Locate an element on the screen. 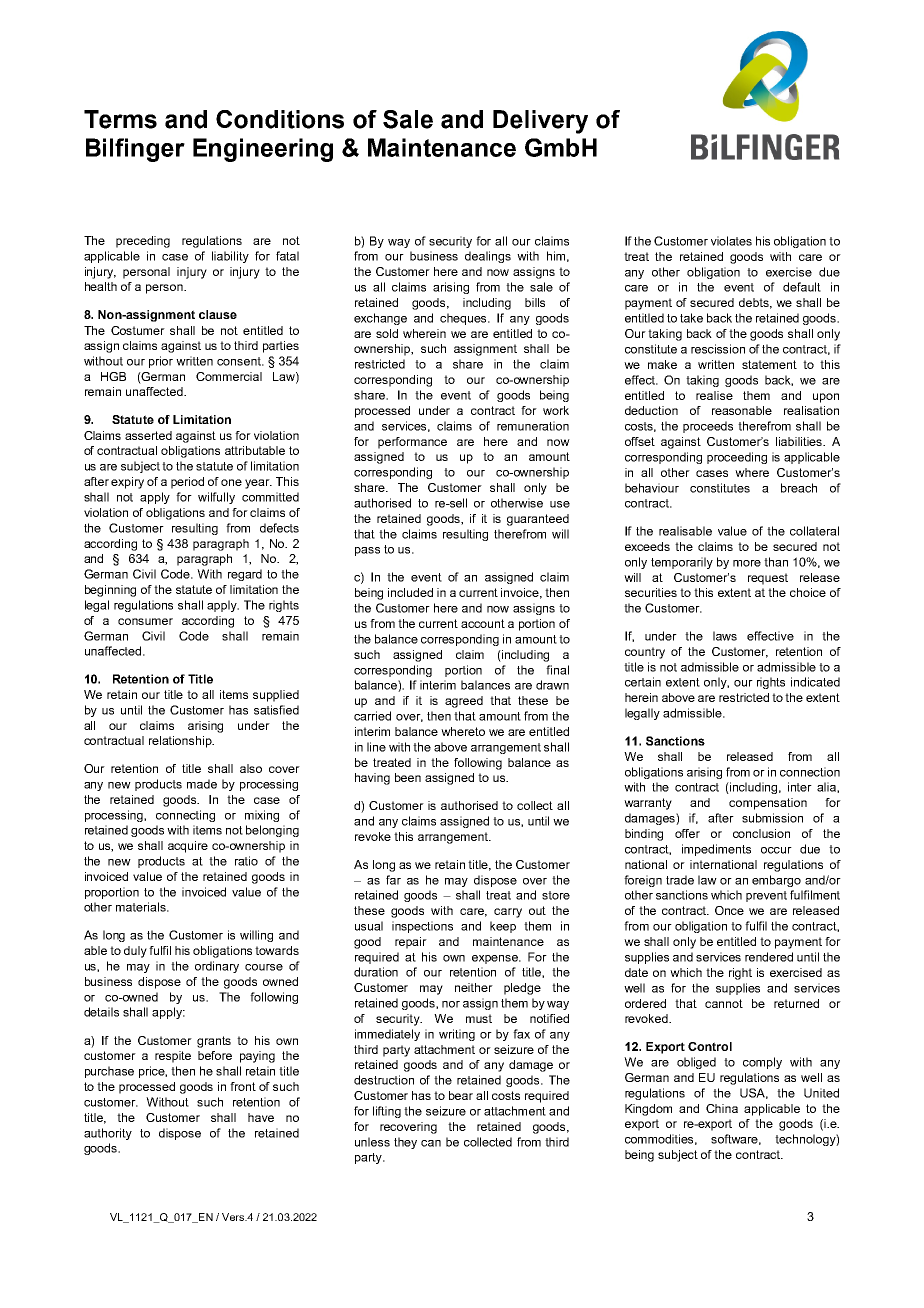 This screenshot has width=924, height=1308. performance is located at coordinates (412, 443).
